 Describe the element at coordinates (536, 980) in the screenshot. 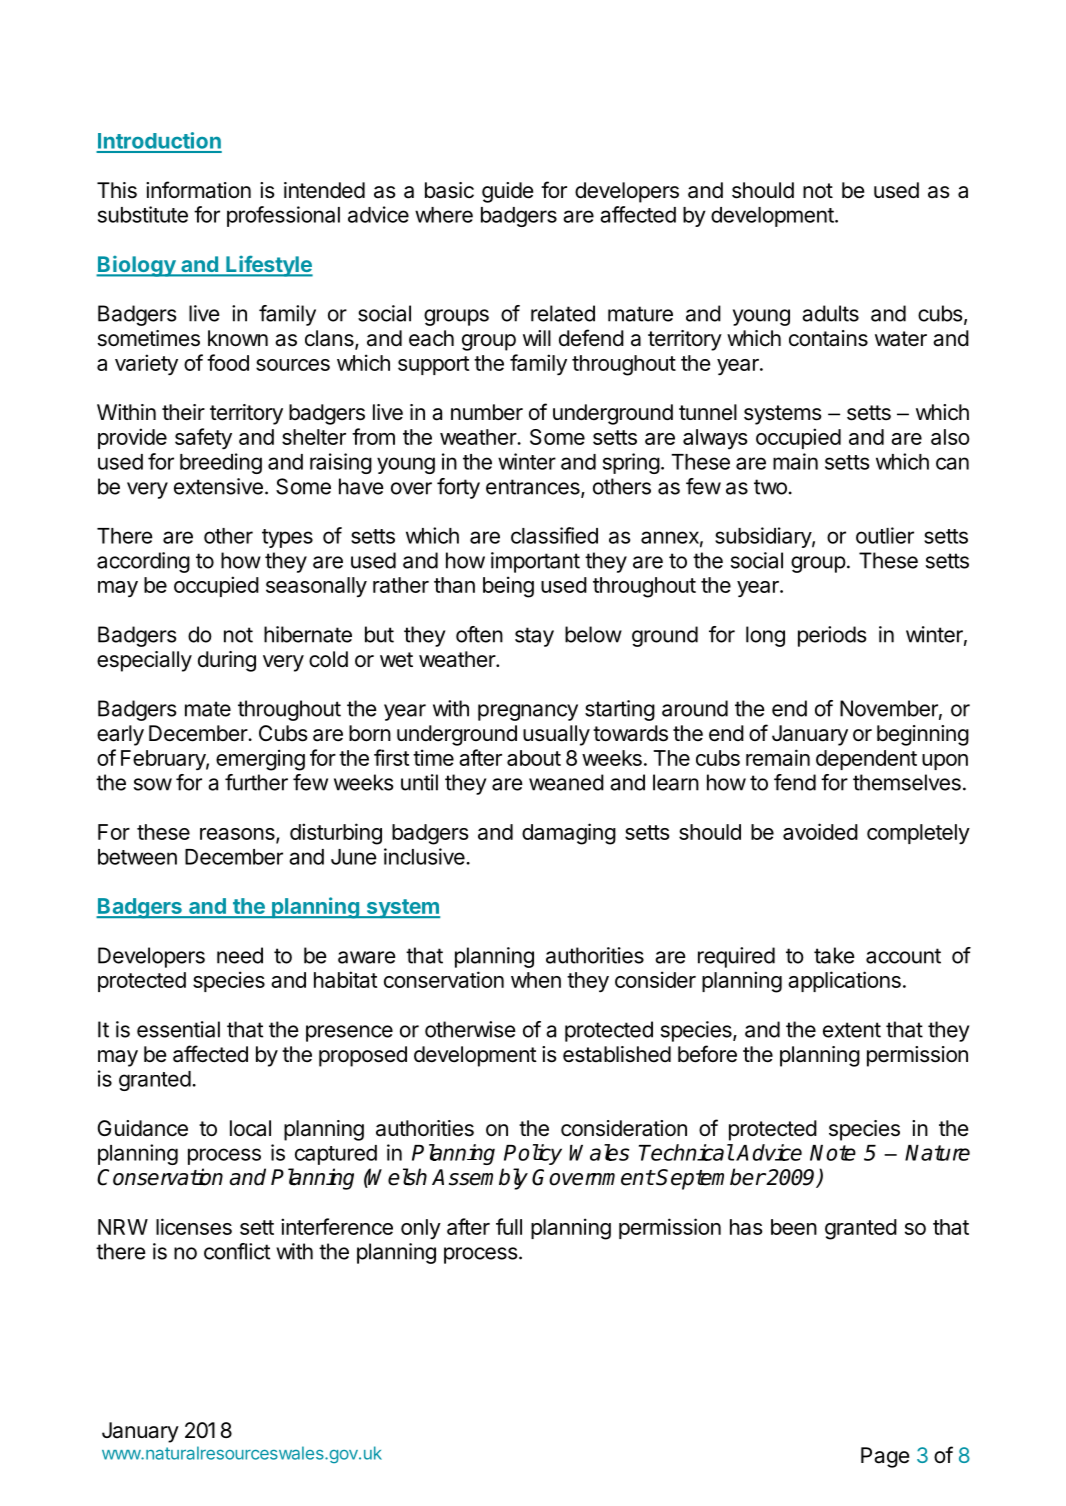

I see `when` at that location.
